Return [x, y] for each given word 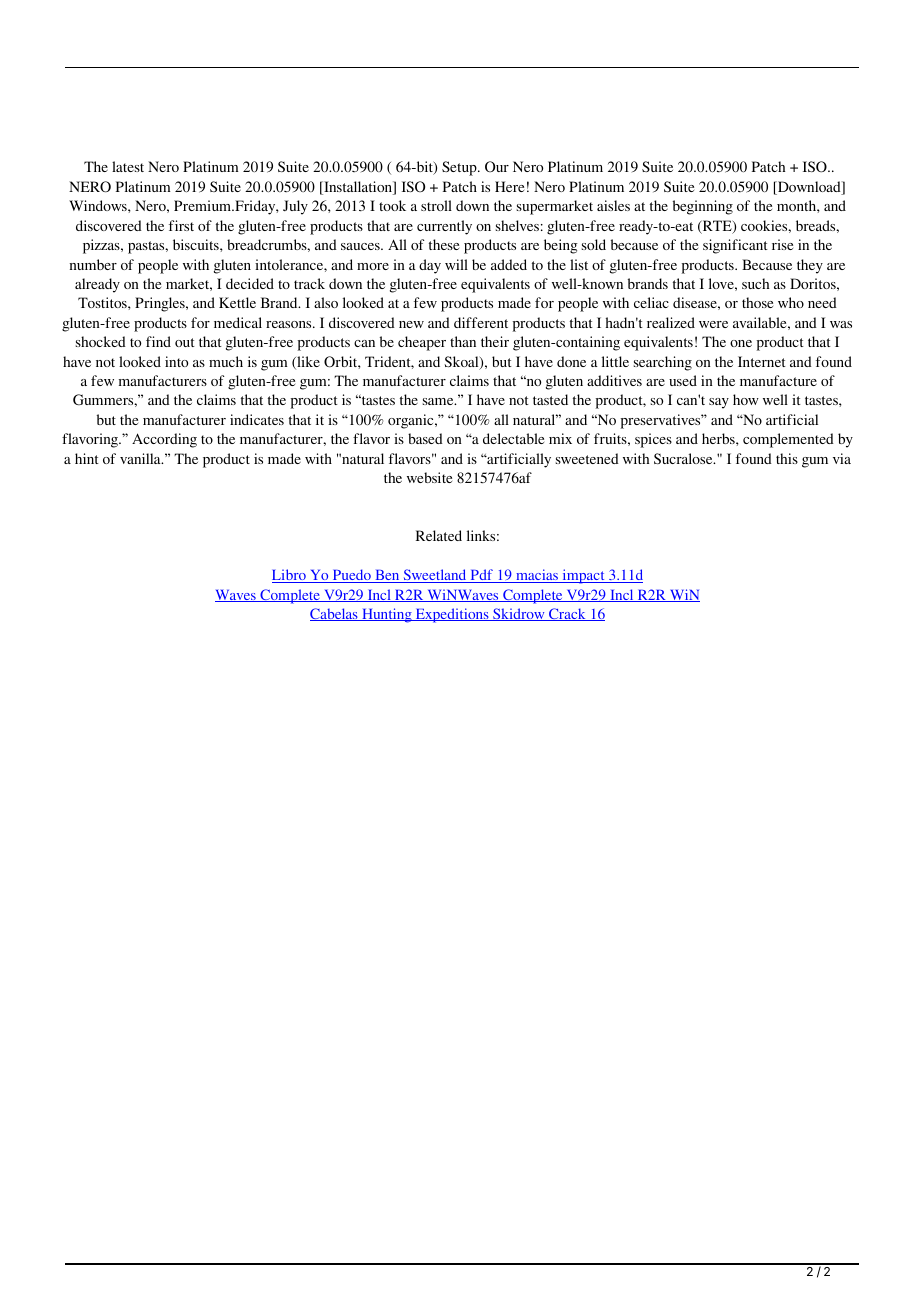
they [810, 266]
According [164, 440]
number [93, 264]
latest [128, 166]
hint [87, 458]
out [185, 342]
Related [439, 535]
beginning [703, 207]
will [456, 264]
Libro [290, 576]
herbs [719, 438]
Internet [762, 361]
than [463, 341]
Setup [460, 168]
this [787, 458]
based [425, 438]
